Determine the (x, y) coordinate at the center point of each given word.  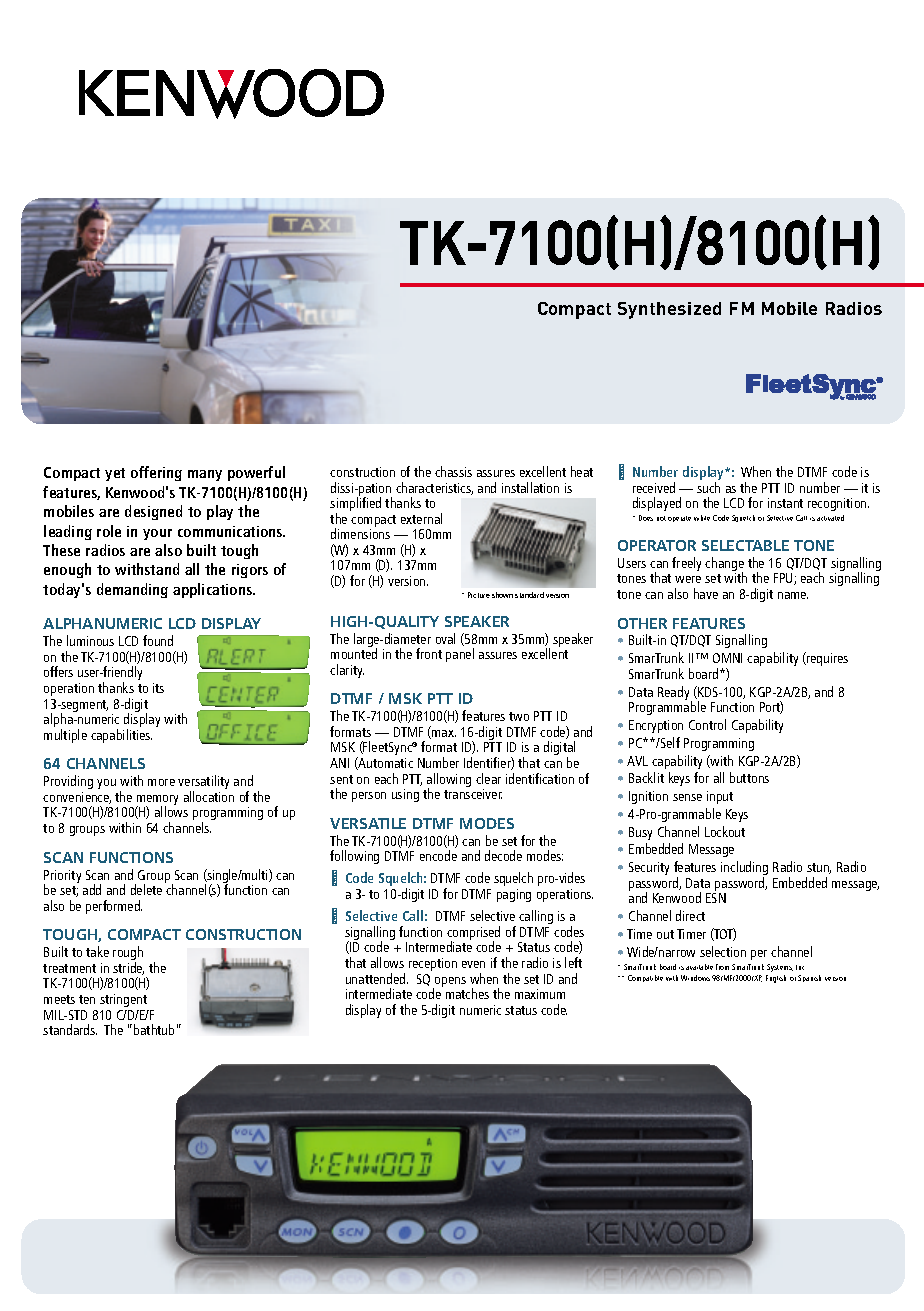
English (776, 979)
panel (460, 655)
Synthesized (669, 310)
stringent (123, 1000)
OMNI (727, 658)
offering (156, 473)
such (708, 487)
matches (467, 993)
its (158, 688)
